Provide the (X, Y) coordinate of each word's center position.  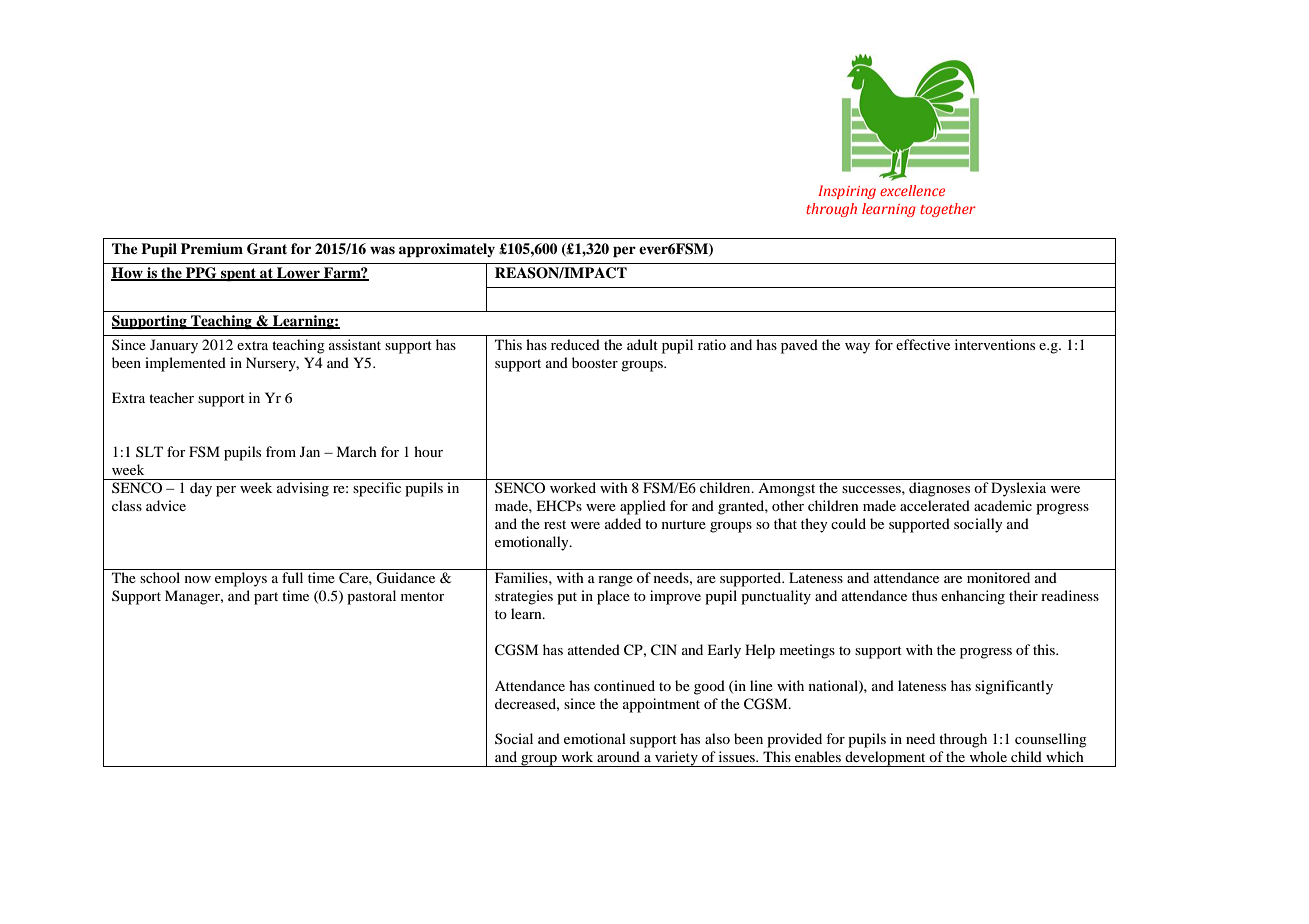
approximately (447, 250)
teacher (171, 397)
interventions (995, 344)
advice (166, 505)
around (618, 756)
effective (923, 344)
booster (595, 362)
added (623, 523)
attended (594, 649)
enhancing (973, 597)
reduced (575, 344)
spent (238, 275)
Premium (212, 249)
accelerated (935, 505)
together (948, 210)
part (266, 598)
